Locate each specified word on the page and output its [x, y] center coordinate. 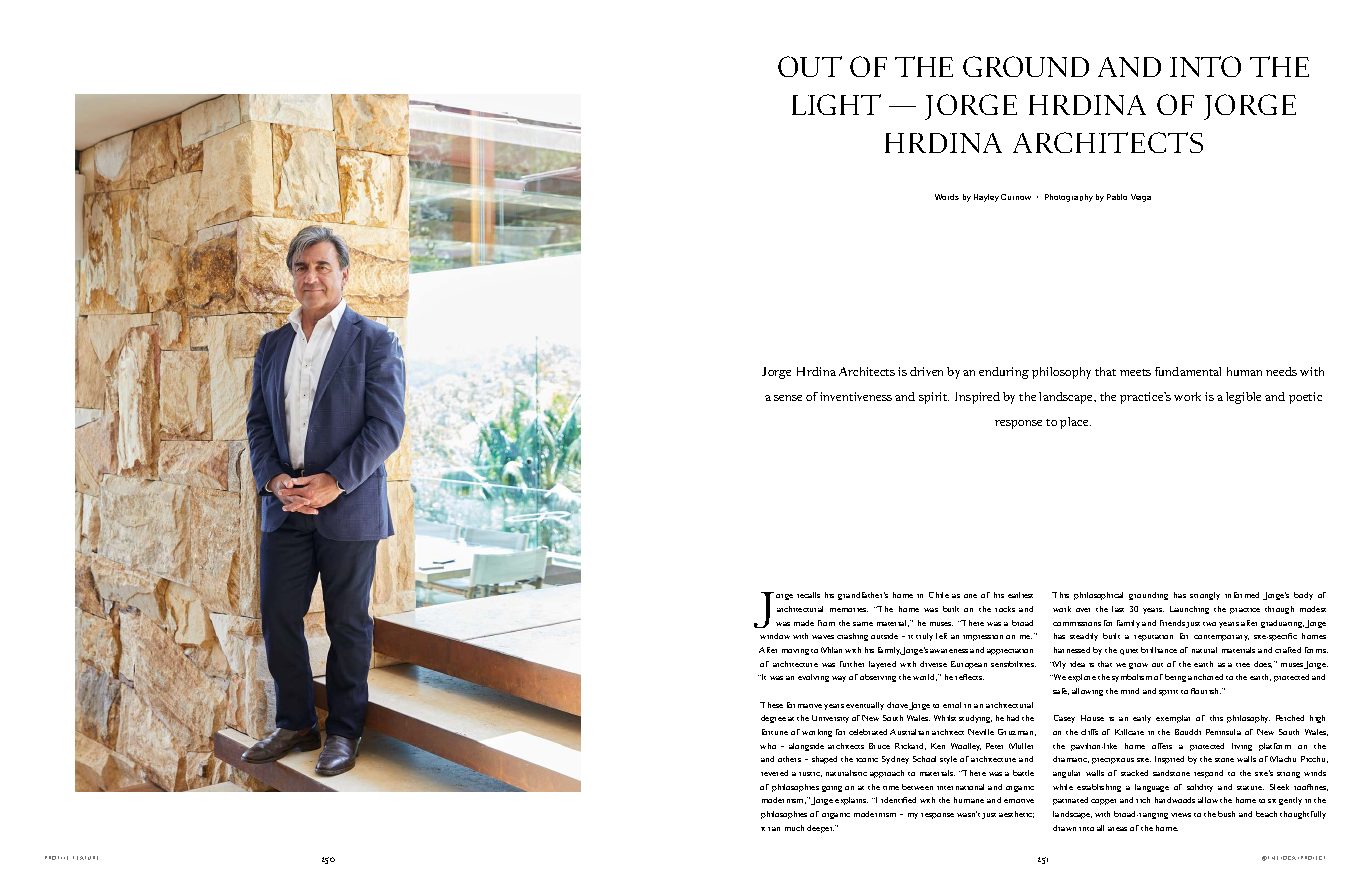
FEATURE [85, 858]
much [794, 828]
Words [947, 197]
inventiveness [856, 396]
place [1075, 423]
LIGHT [836, 104]
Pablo [1117, 197]
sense [788, 398]
